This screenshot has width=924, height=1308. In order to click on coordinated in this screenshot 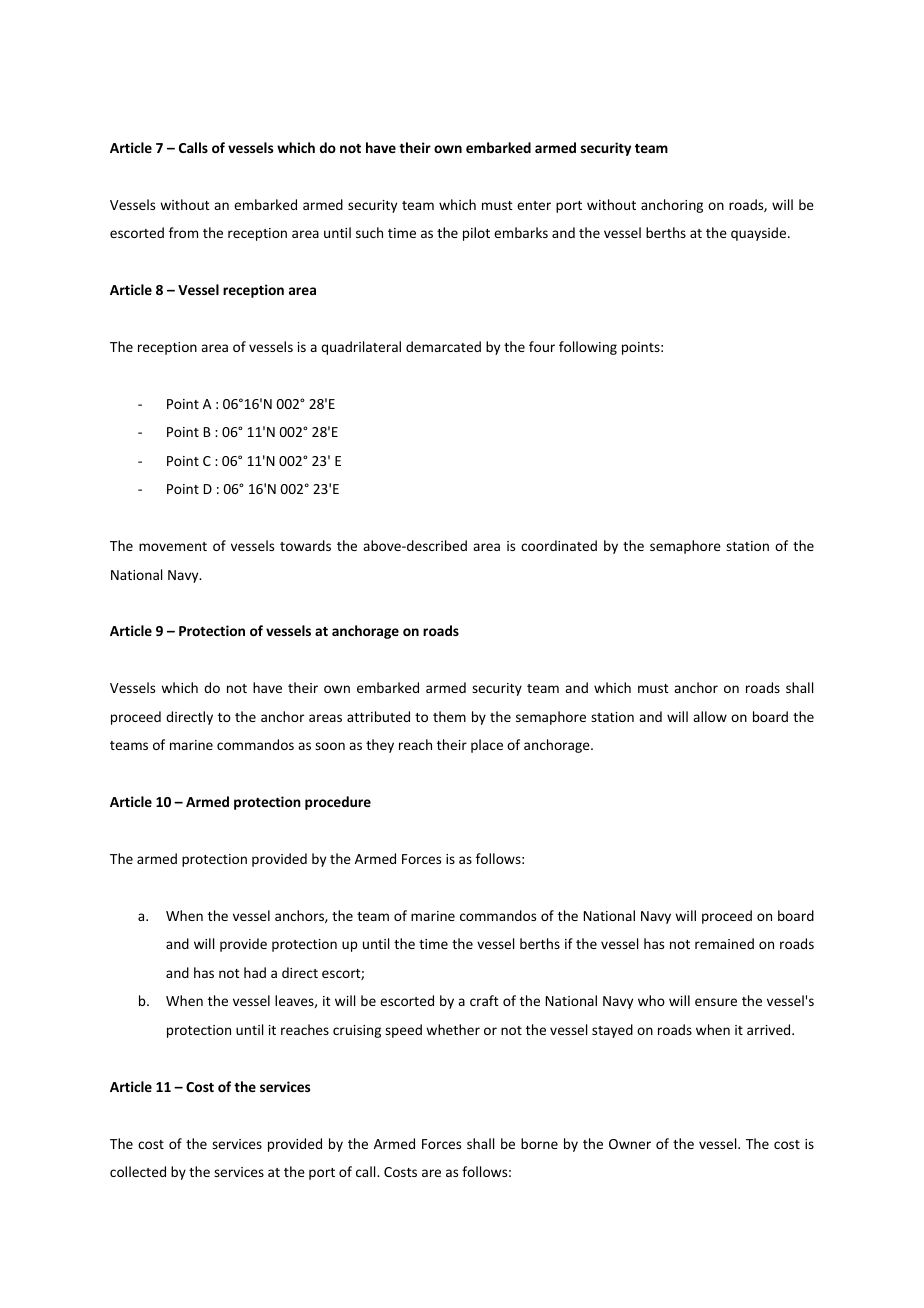, I will do `click(559, 545)`.
